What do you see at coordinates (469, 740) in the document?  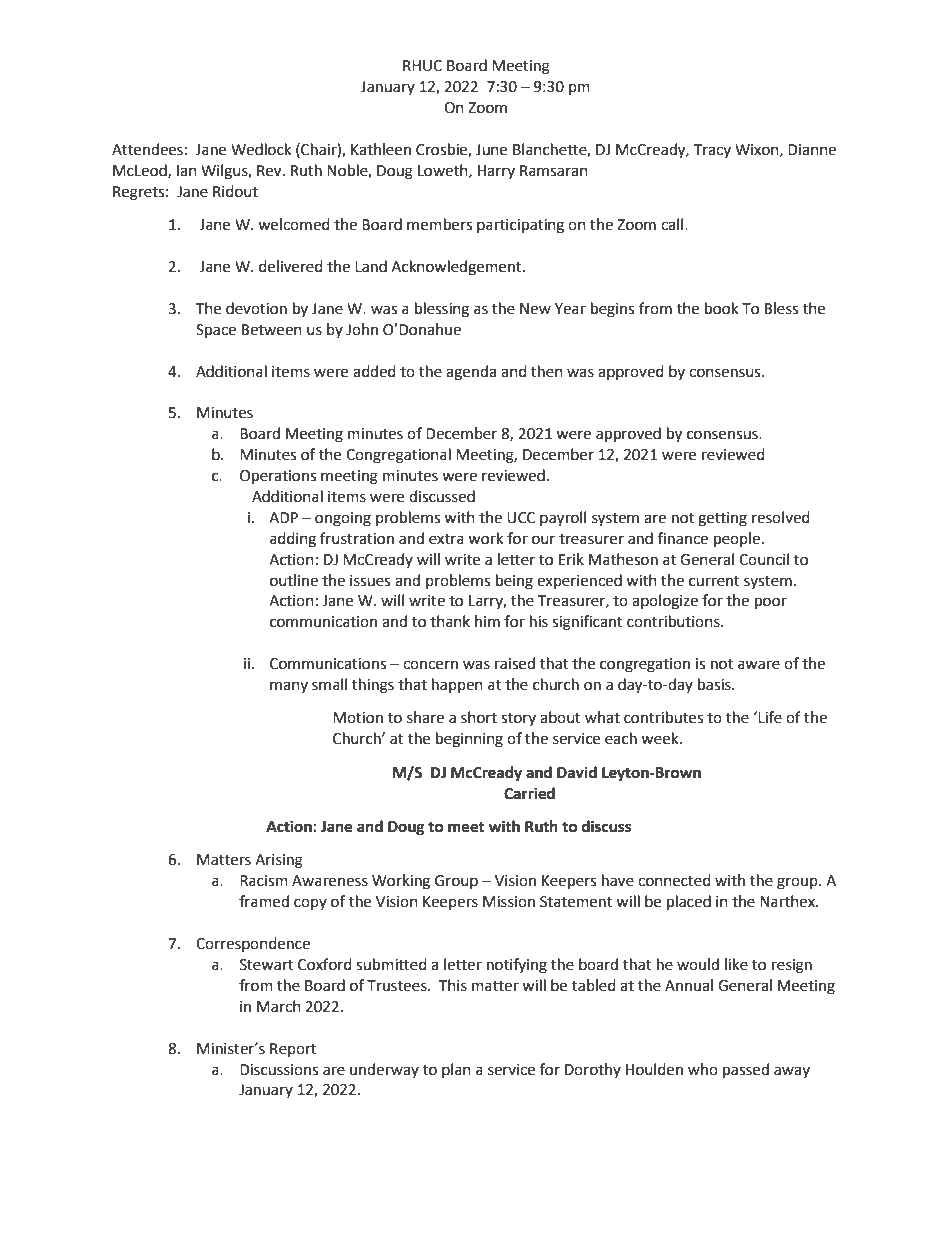 I see `beginning` at bounding box center [469, 740].
